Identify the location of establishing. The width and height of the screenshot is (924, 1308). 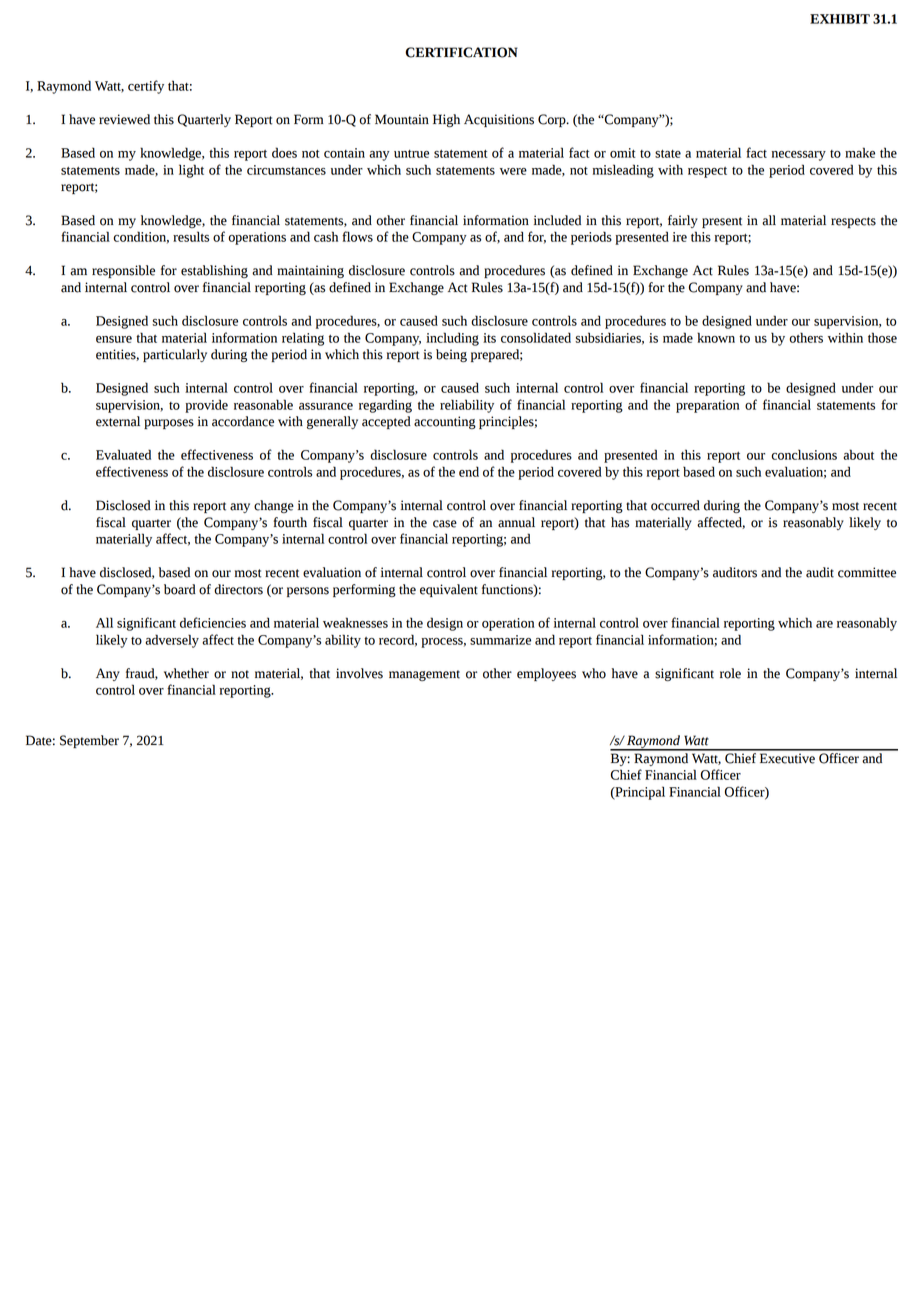
(214, 271).
